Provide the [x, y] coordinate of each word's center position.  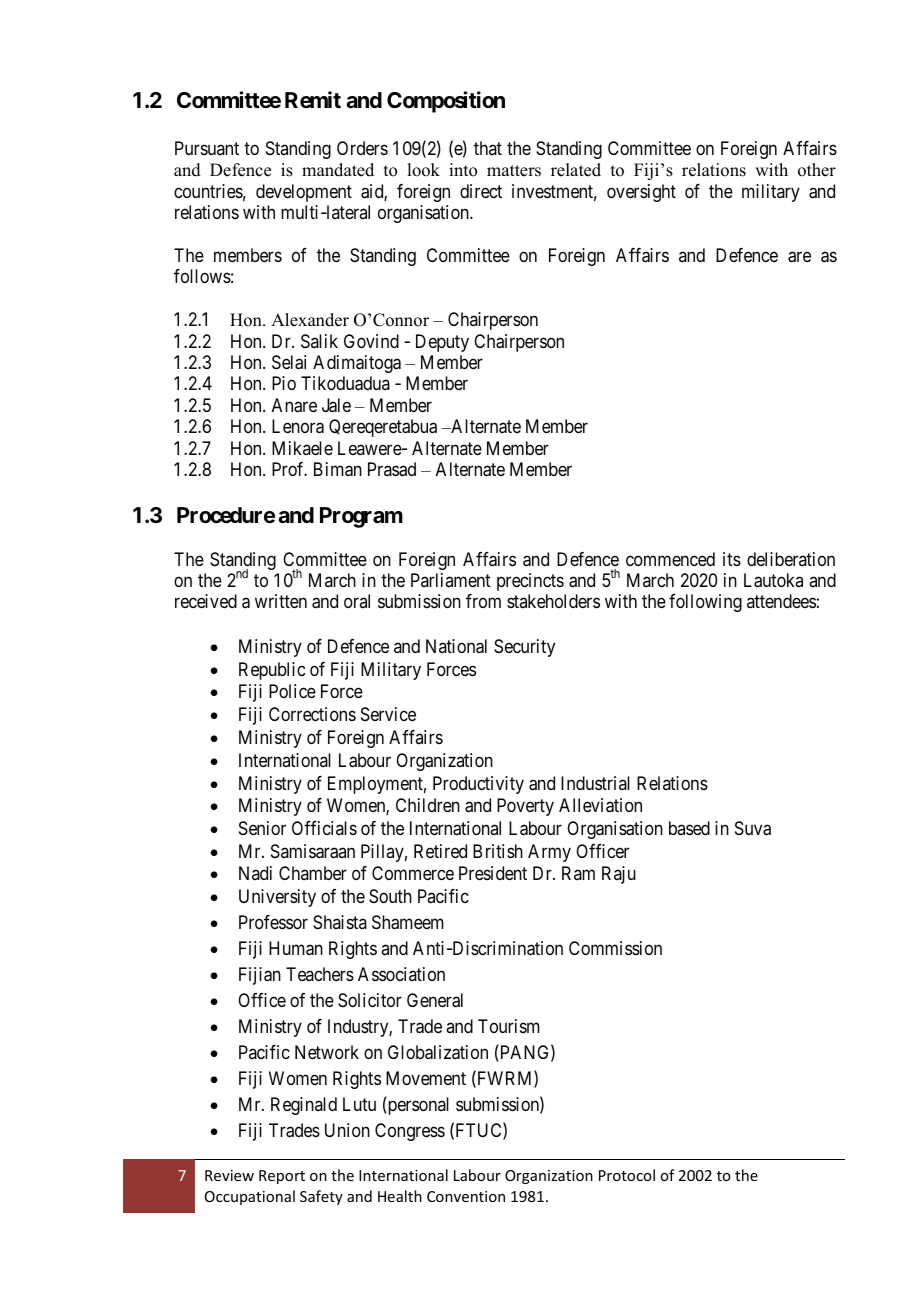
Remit [313, 100]
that [488, 148]
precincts [530, 582]
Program [361, 517]
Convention [466, 1196]
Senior [262, 828]
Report [282, 1177]
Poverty [525, 807]
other [817, 170]
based [689, 828]
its [732, 559]
